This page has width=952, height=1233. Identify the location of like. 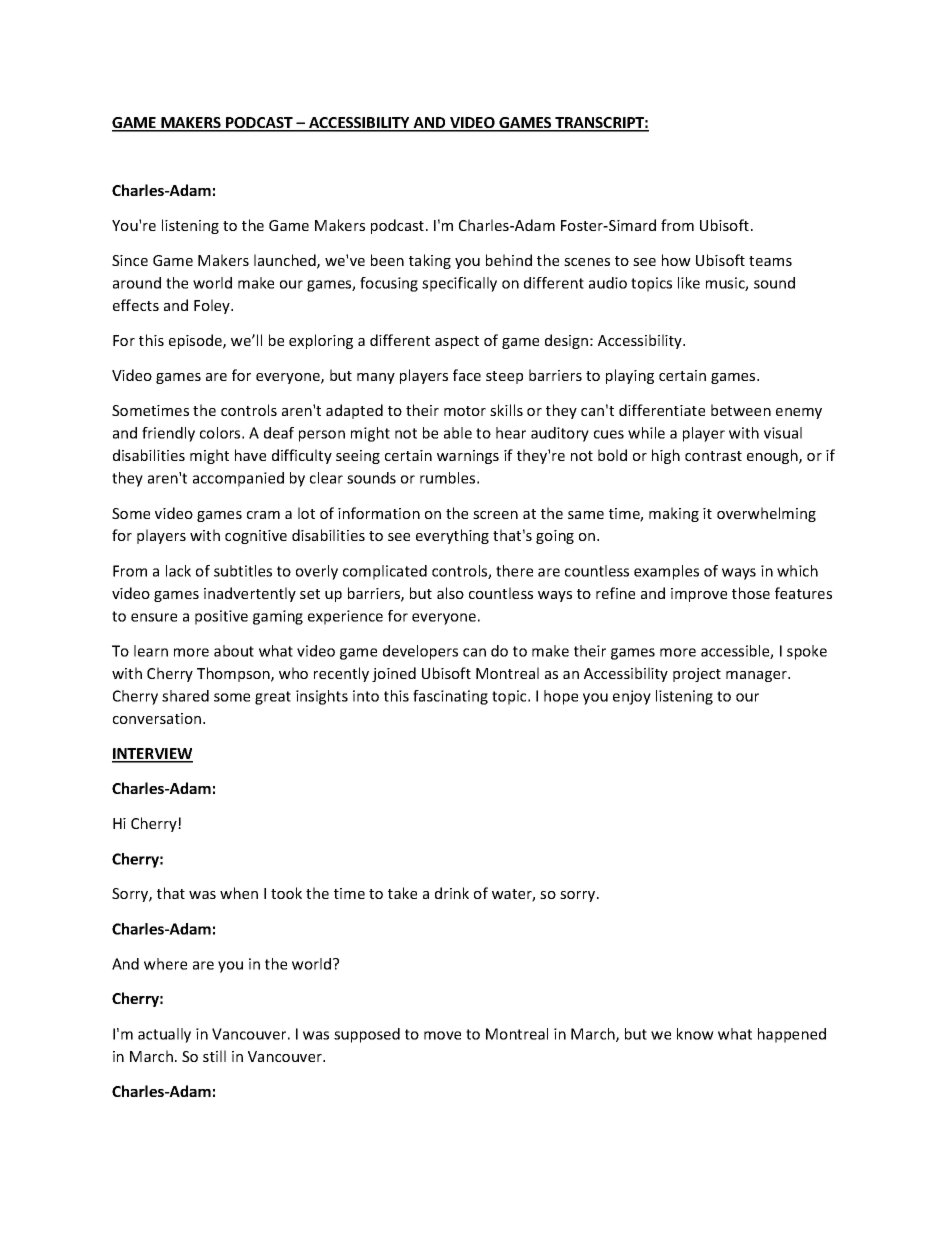
(689, 283).
